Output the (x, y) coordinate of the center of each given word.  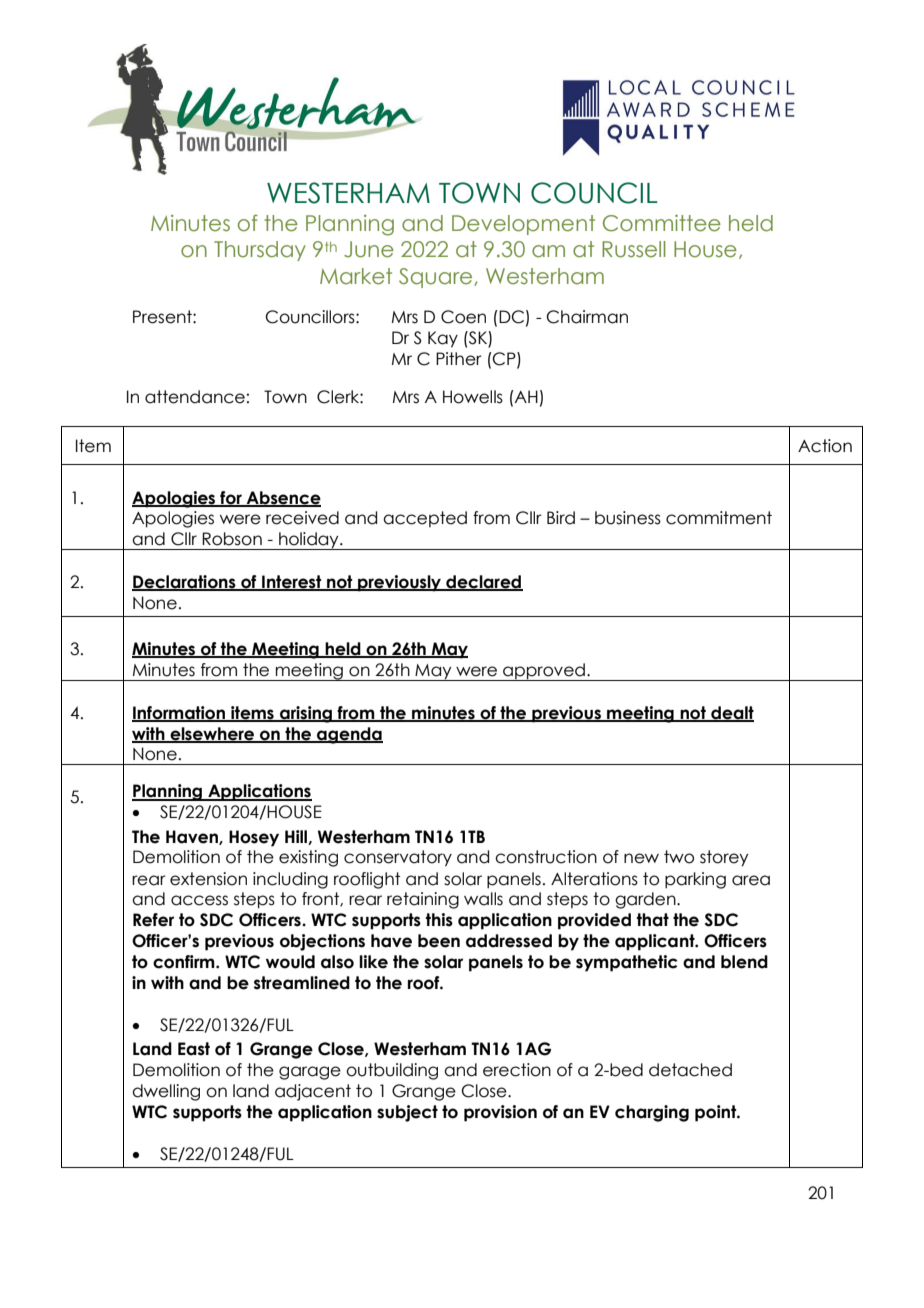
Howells (473, 397)
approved (544, 672)
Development (523, 225)
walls (483, 899)
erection (517, 1070)
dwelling (166, 1092)
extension (208, 879)
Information (180, 713)
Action (825, 446)
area (751, 880)
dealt (731, 713)
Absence (283, 498)
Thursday (260, 251)
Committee (662, 223)
